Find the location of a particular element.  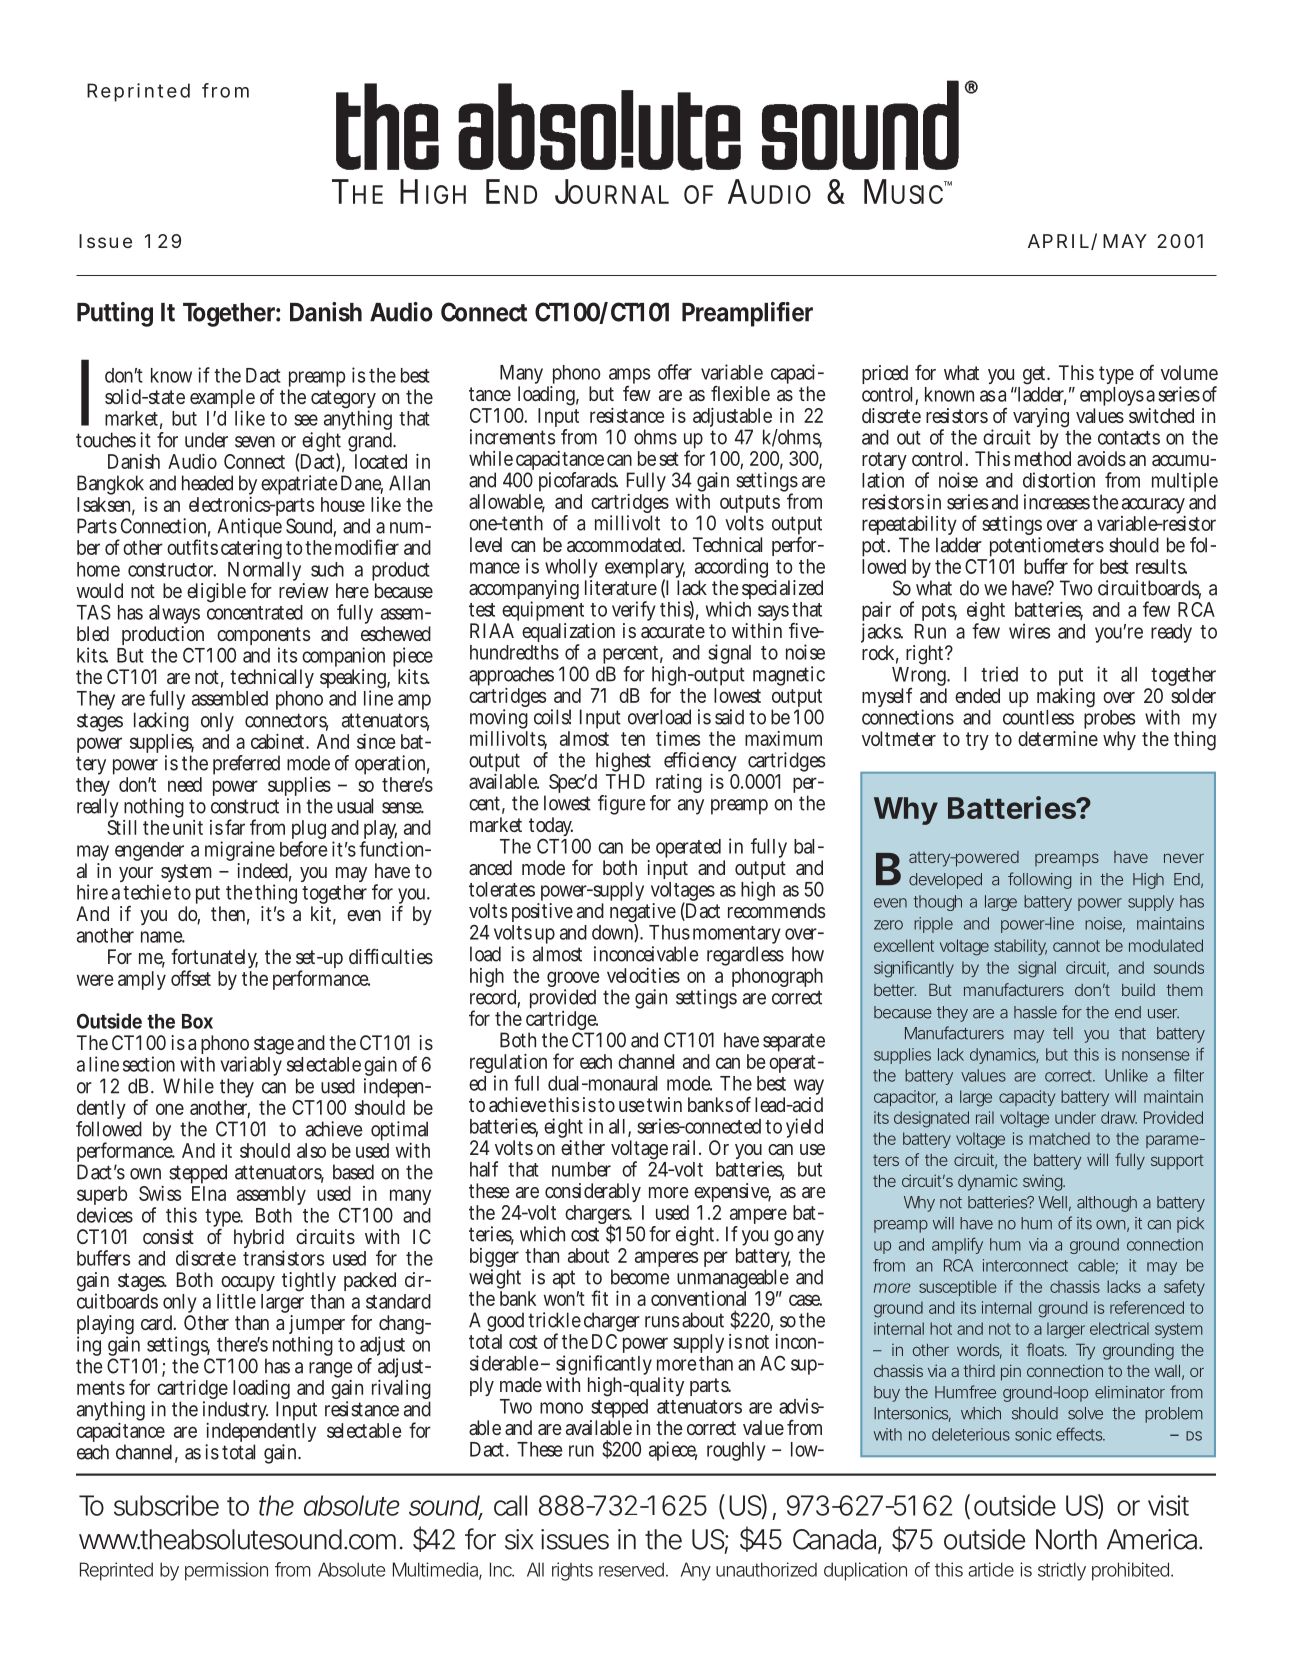

stability is located at coordinates (1020, 947).
